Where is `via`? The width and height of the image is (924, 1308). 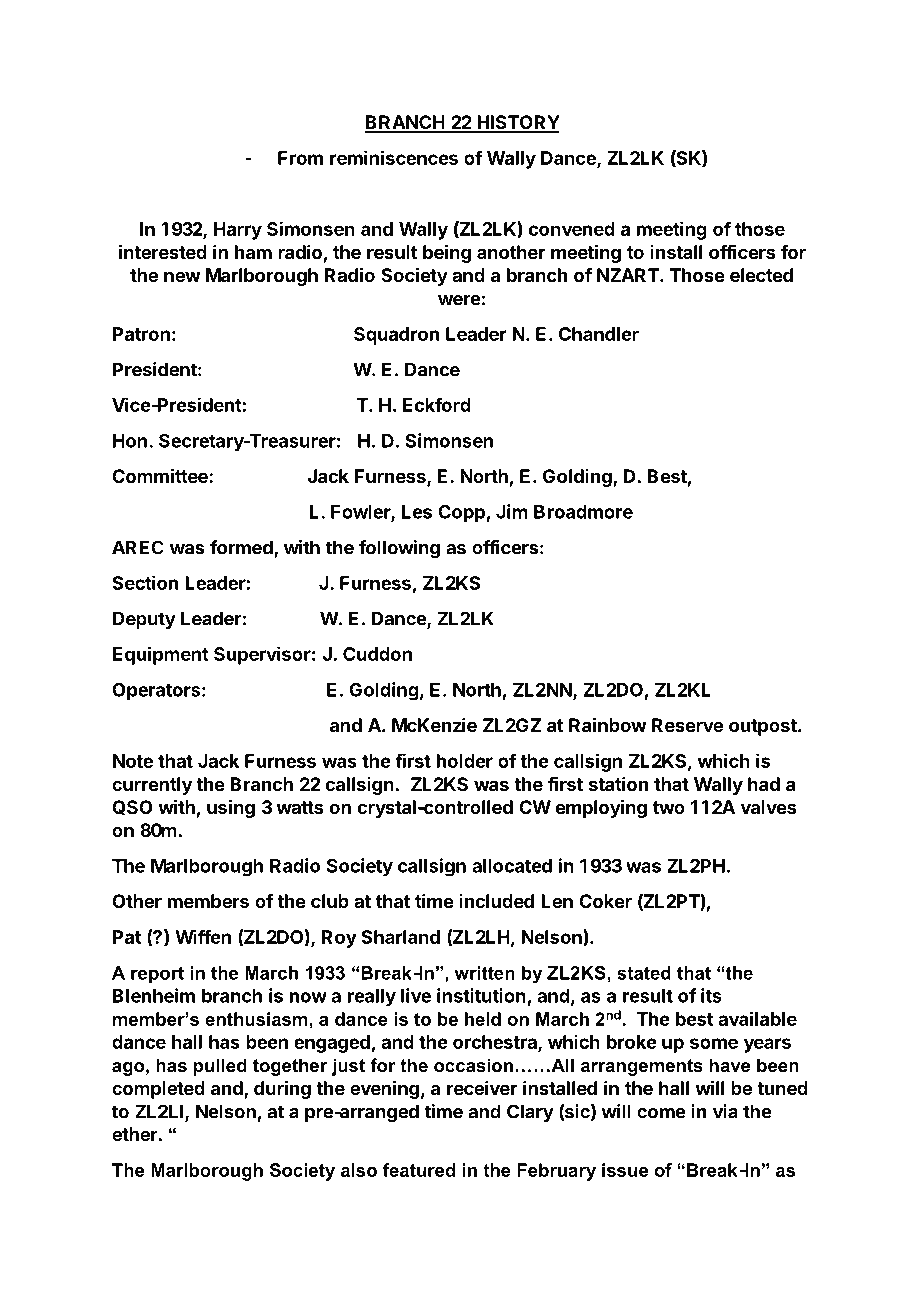 via is located at coordinates (725, 1111).
